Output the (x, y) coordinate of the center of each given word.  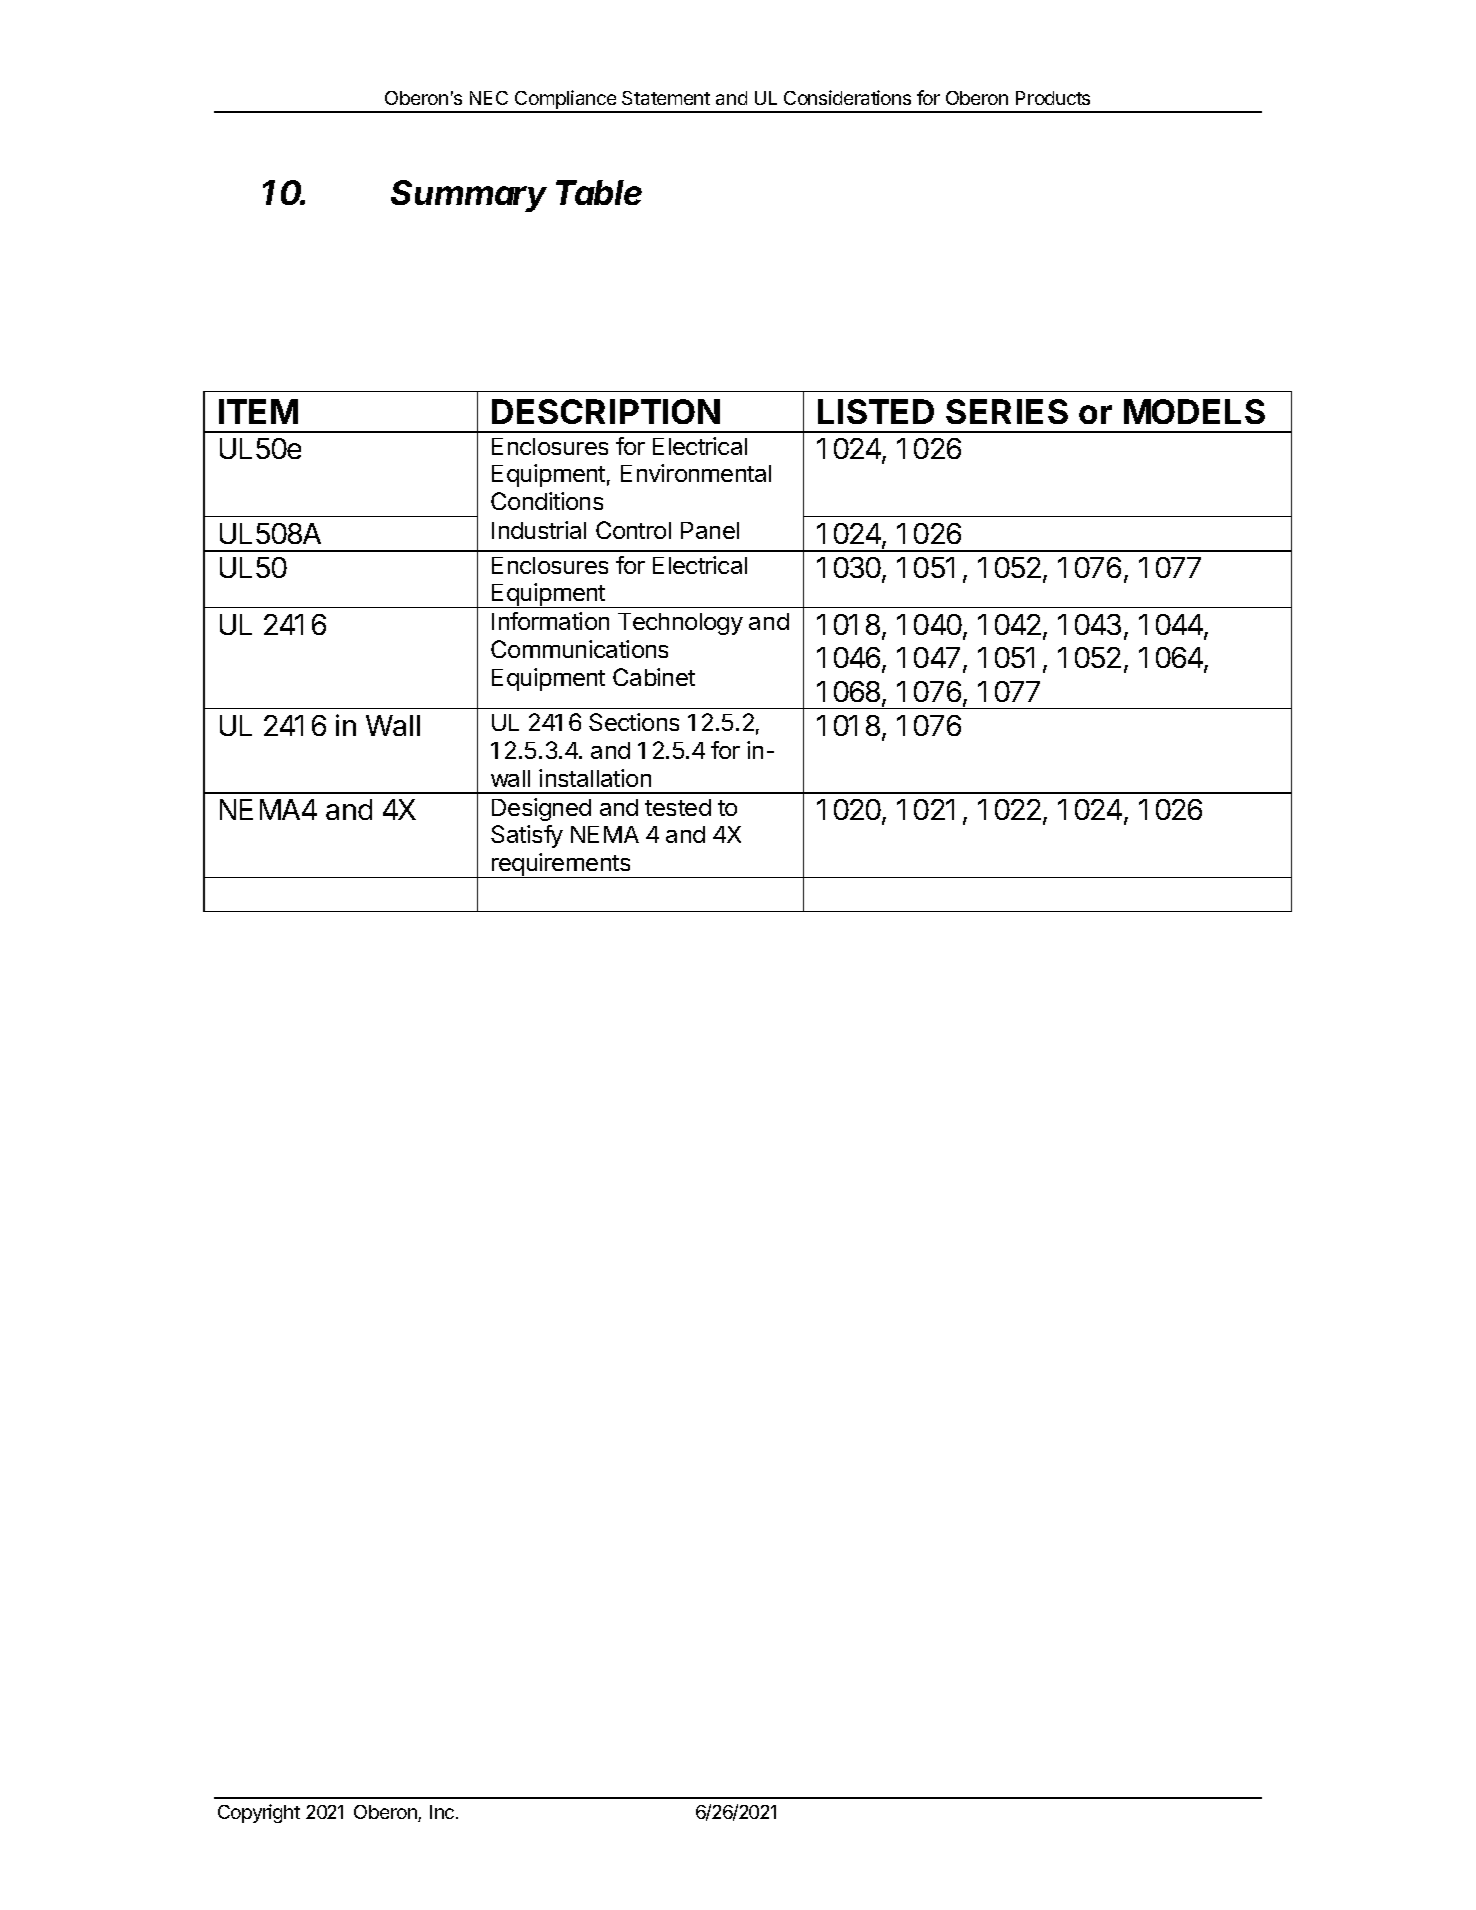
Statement (666, 98)
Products (1053, 98)
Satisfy (527, 836)
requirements (561, 865)
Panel (710, 530)
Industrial (539, 530)
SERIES (1007, 411)
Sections (634, 722)
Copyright (259, 1813)
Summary (469, 196)
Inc (442, 1812)
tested (678, 807)
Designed (541, 809)
